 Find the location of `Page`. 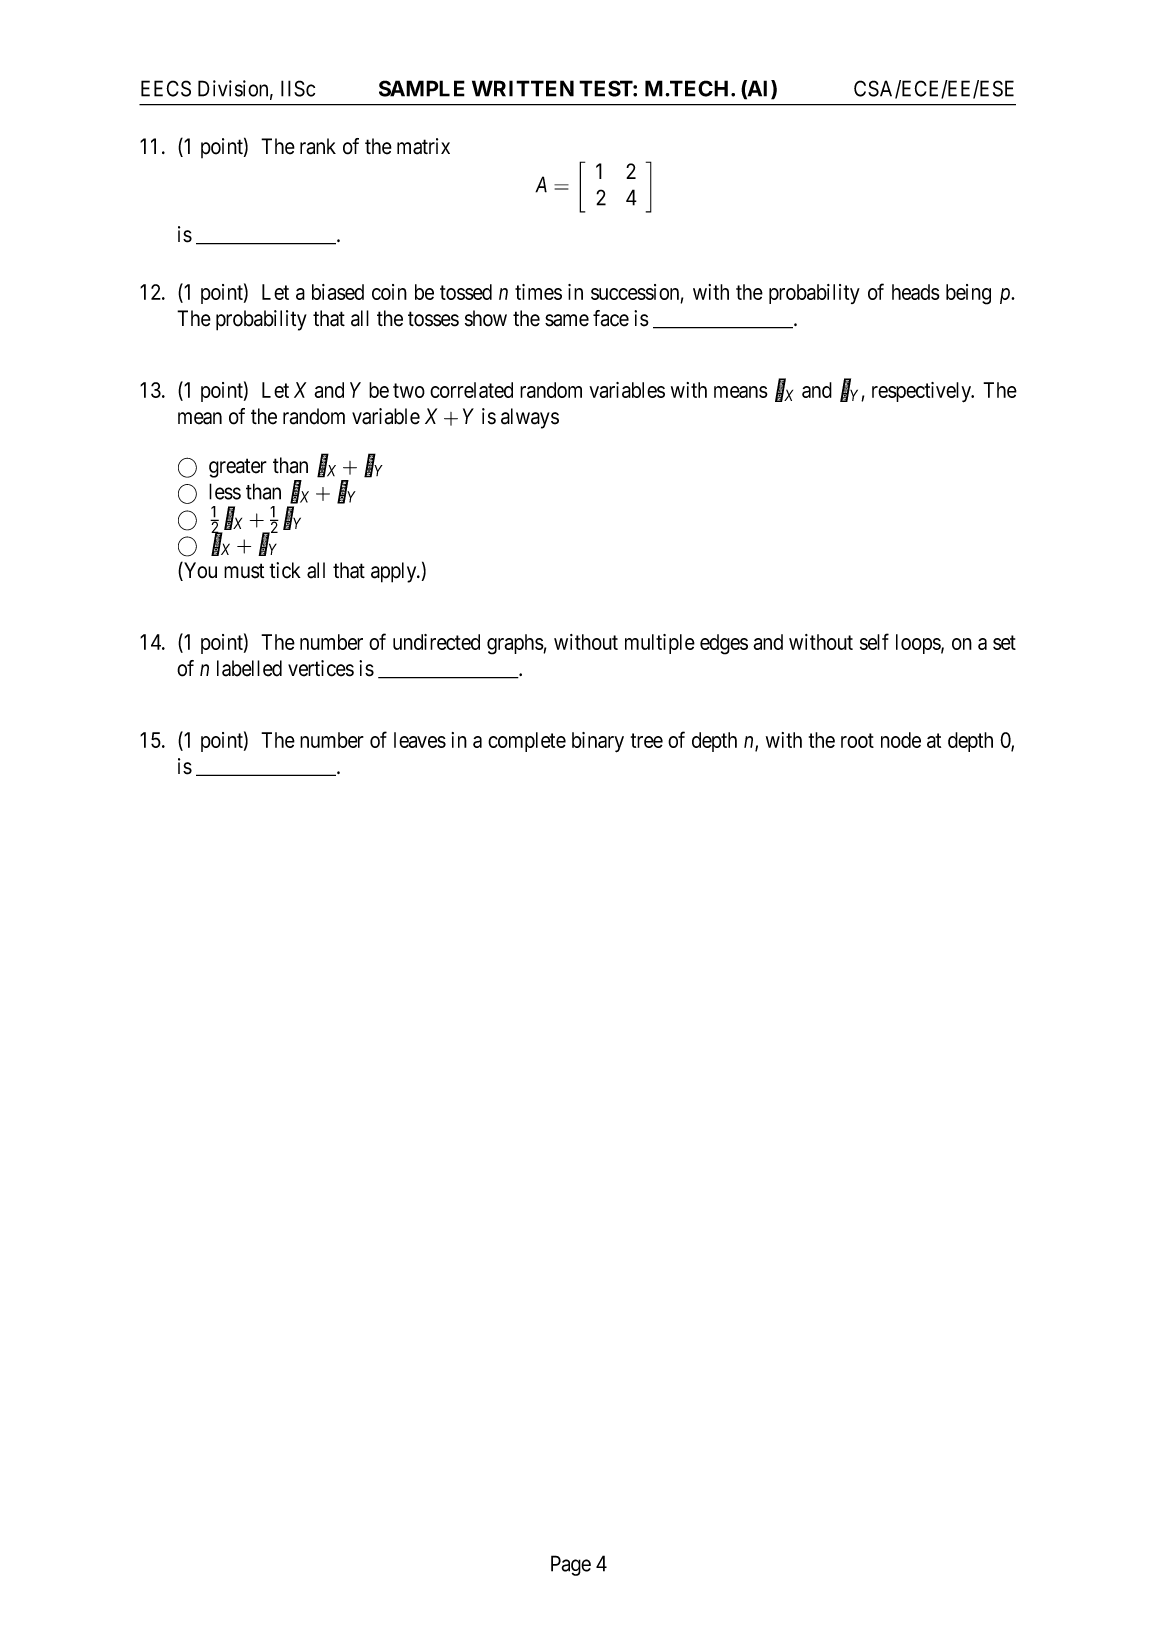

Page is located at coordinates (571, 1565).
